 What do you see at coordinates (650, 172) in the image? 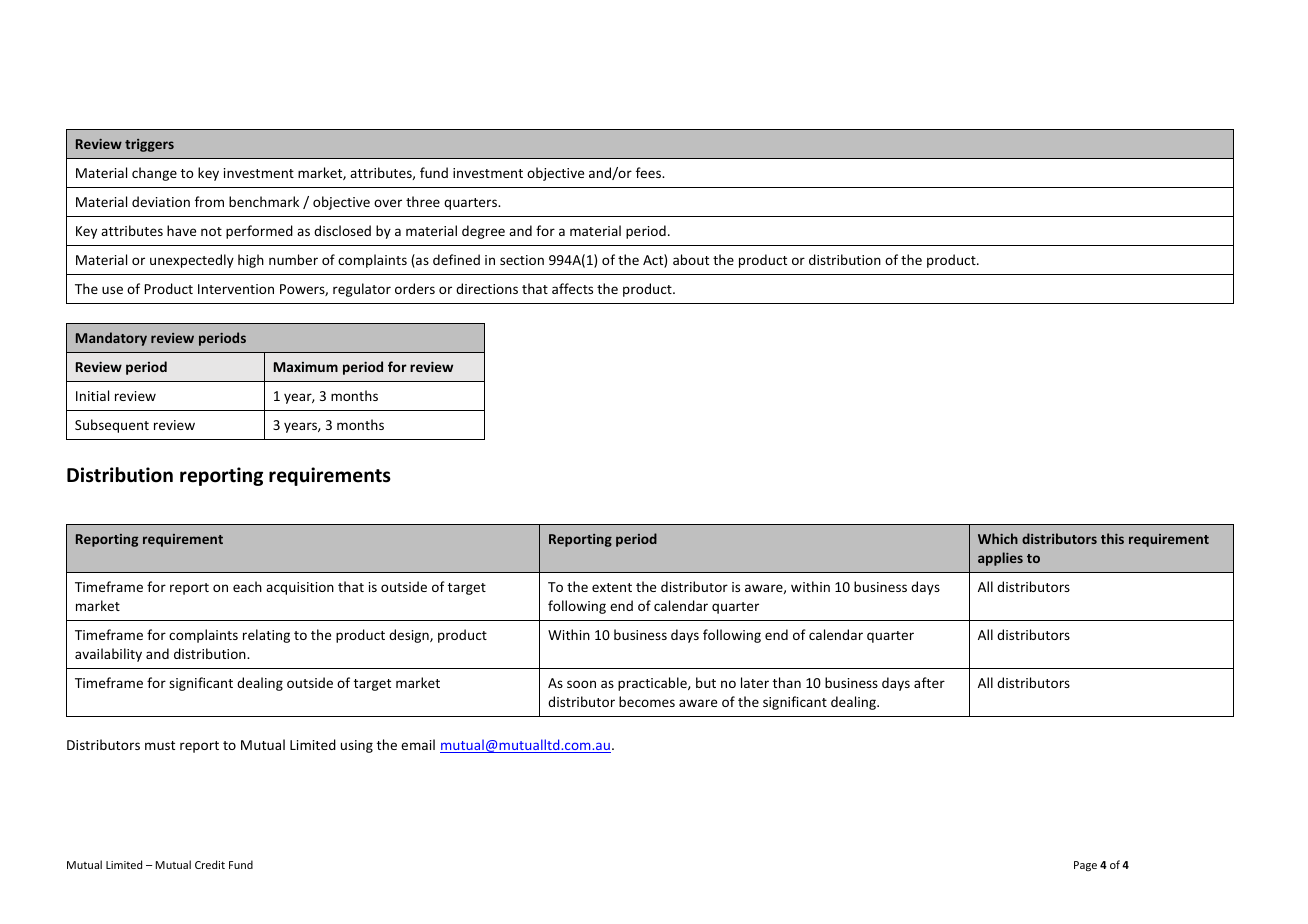
I see `fees` at bounding box center [650, 172].
